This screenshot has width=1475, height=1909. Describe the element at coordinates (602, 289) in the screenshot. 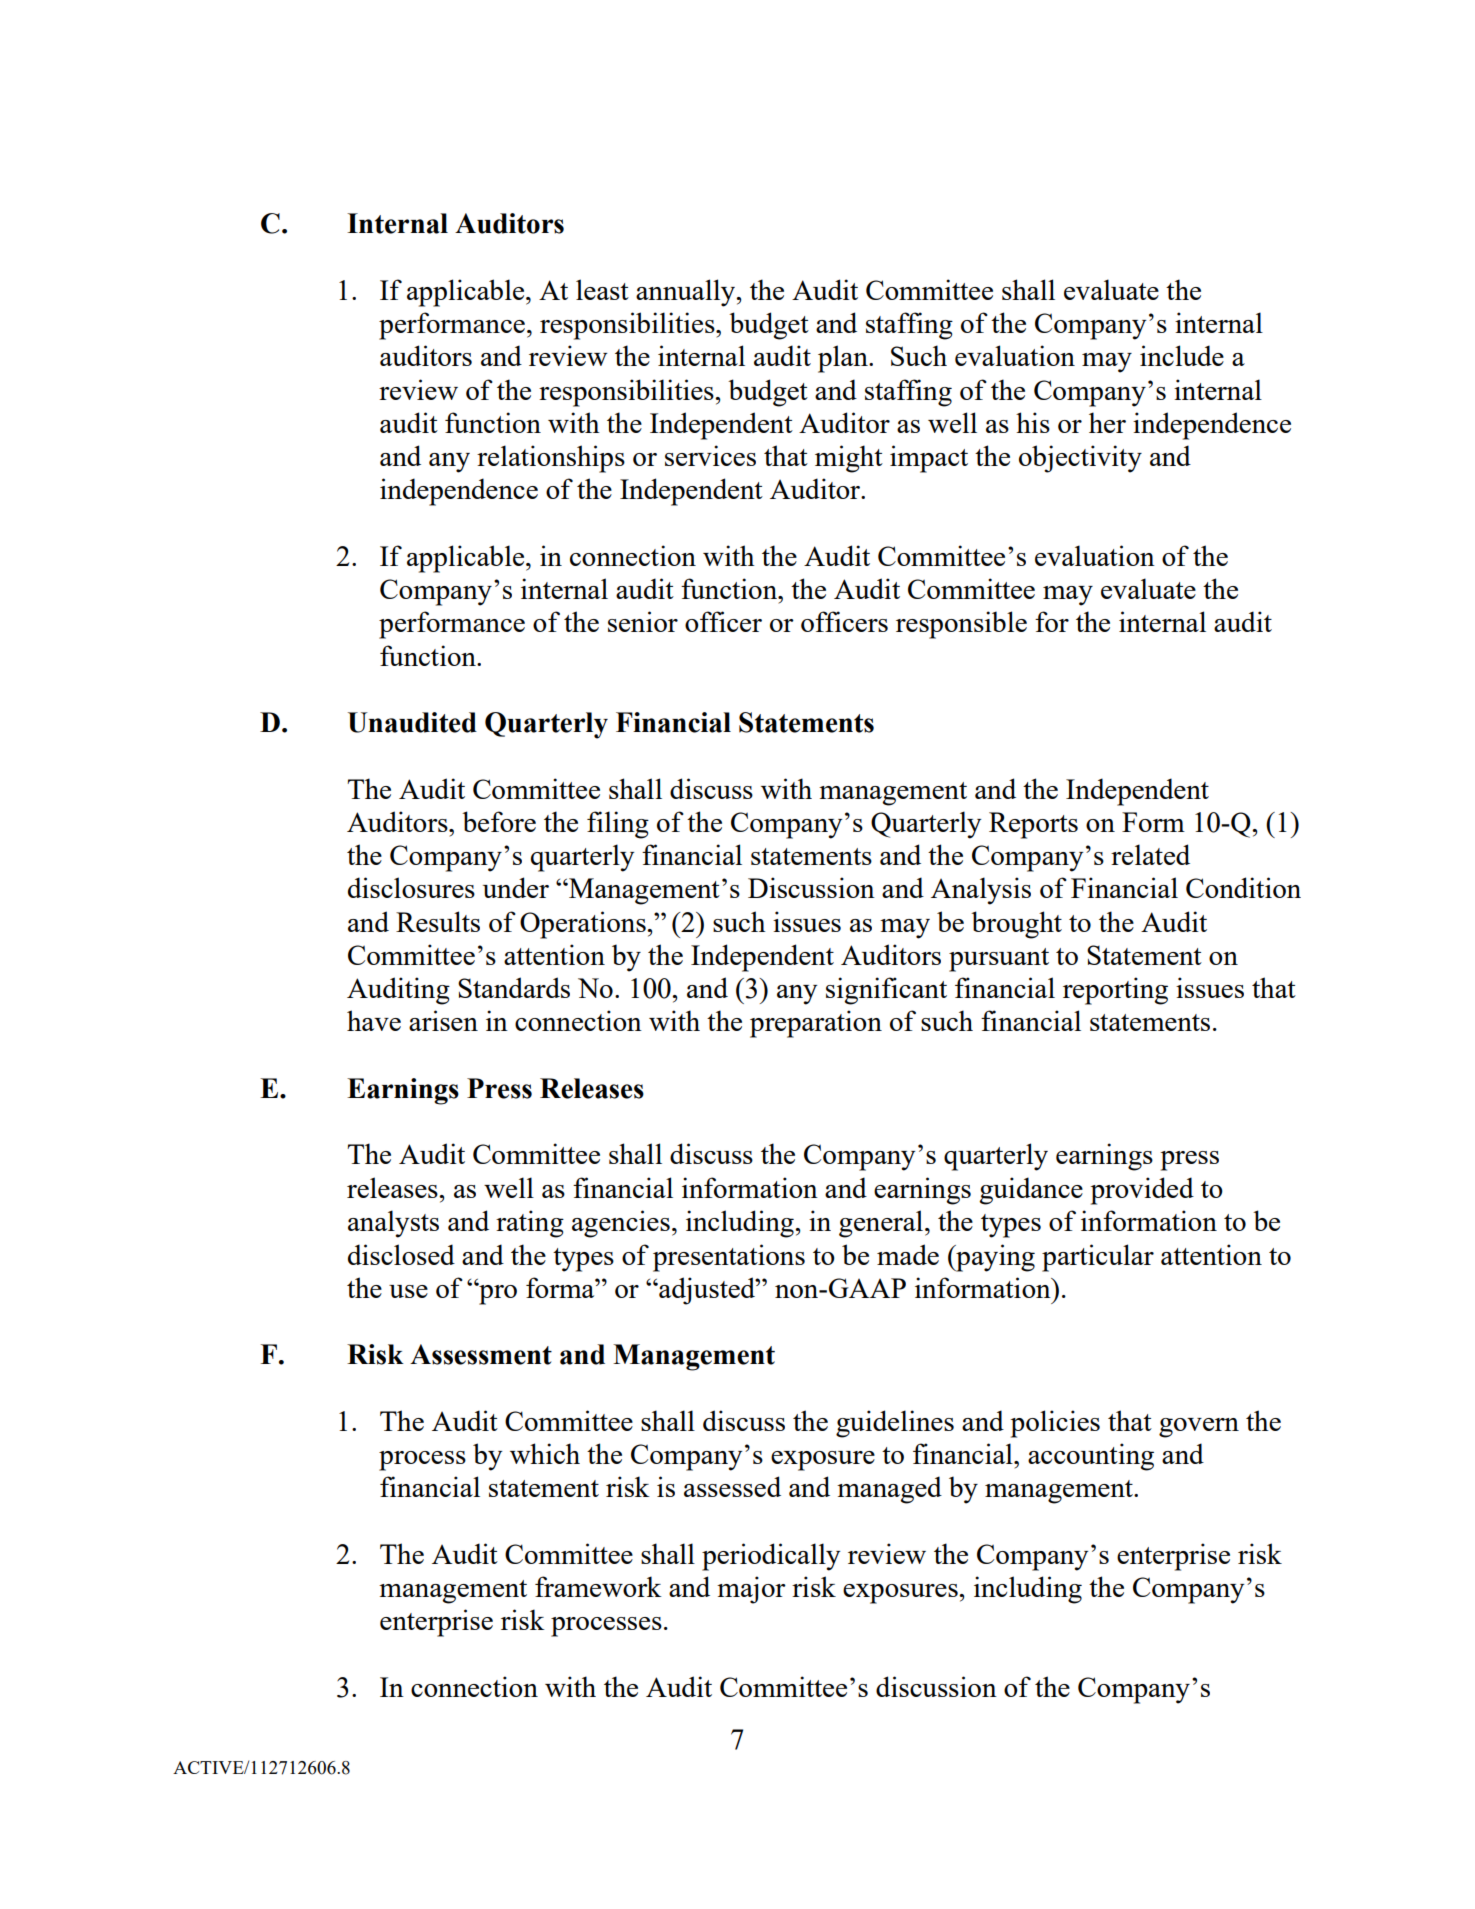

I see `least` at that location.
